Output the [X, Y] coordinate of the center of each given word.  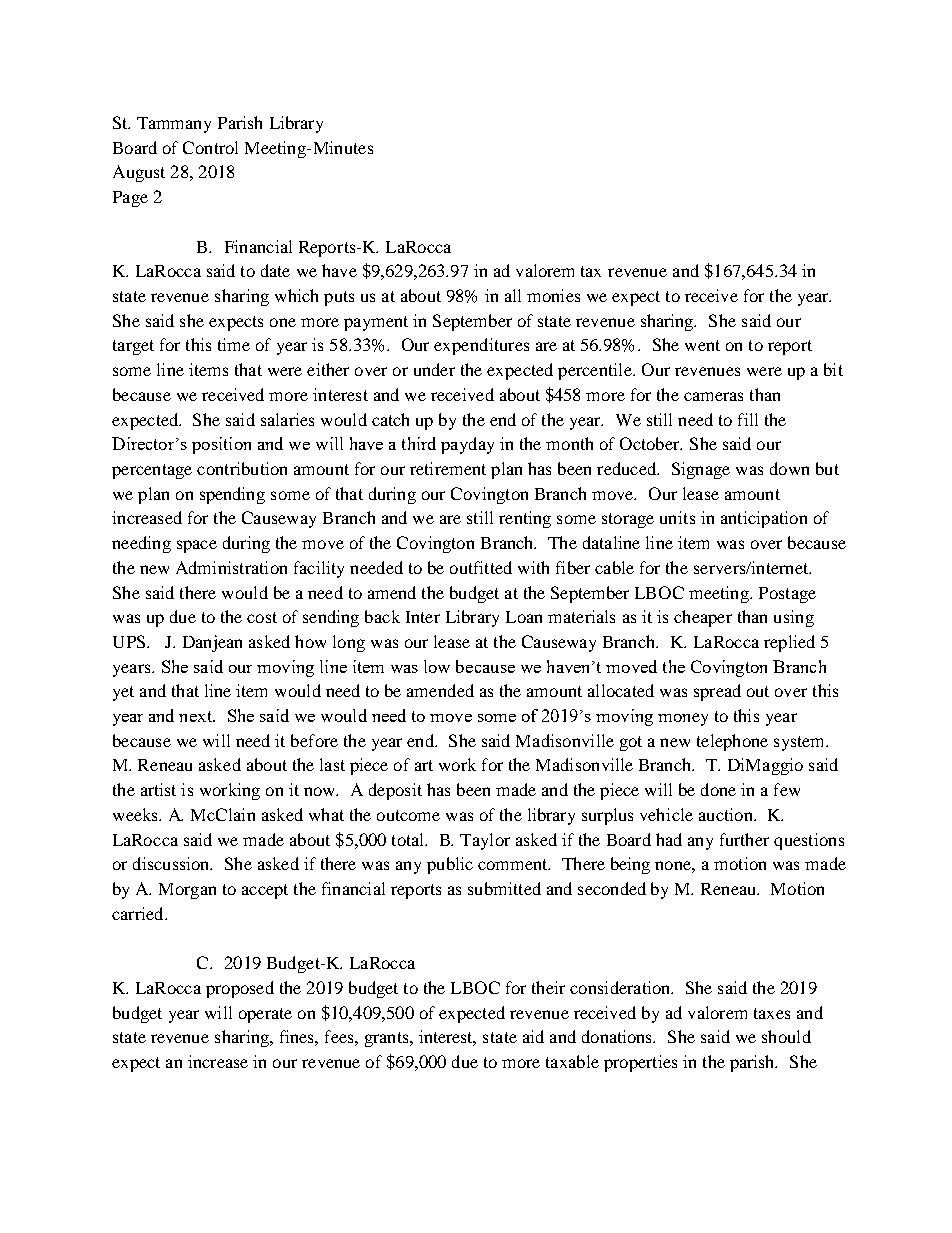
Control [210, 147]
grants [388, 1039]
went [702, 345]
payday [467, 445]
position [221, 445]
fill [748, 419]
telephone [732, 742]
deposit [395, 791]
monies [553, 295]
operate [265, 1015]
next [197, 716]
